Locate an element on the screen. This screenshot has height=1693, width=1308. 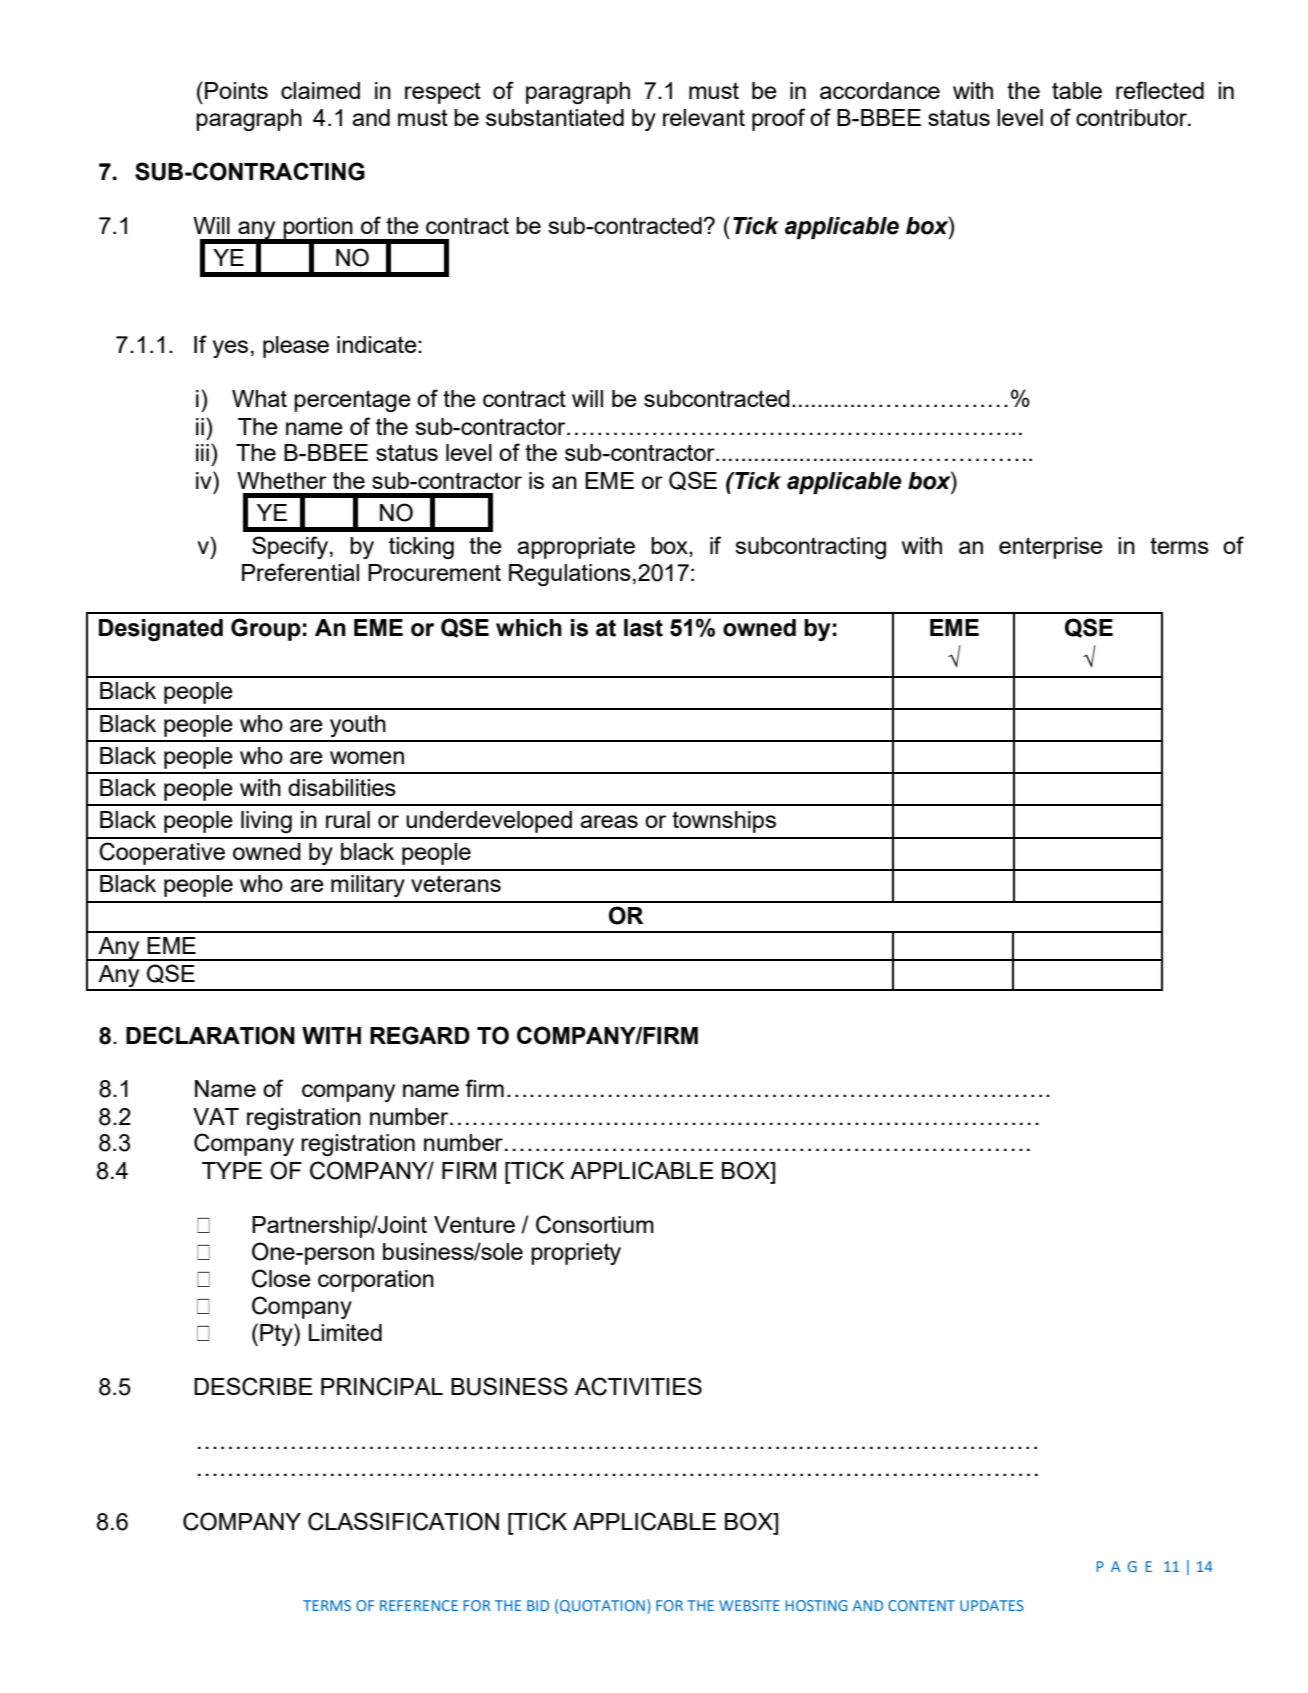
youth is located at coordinates (358, 726).
